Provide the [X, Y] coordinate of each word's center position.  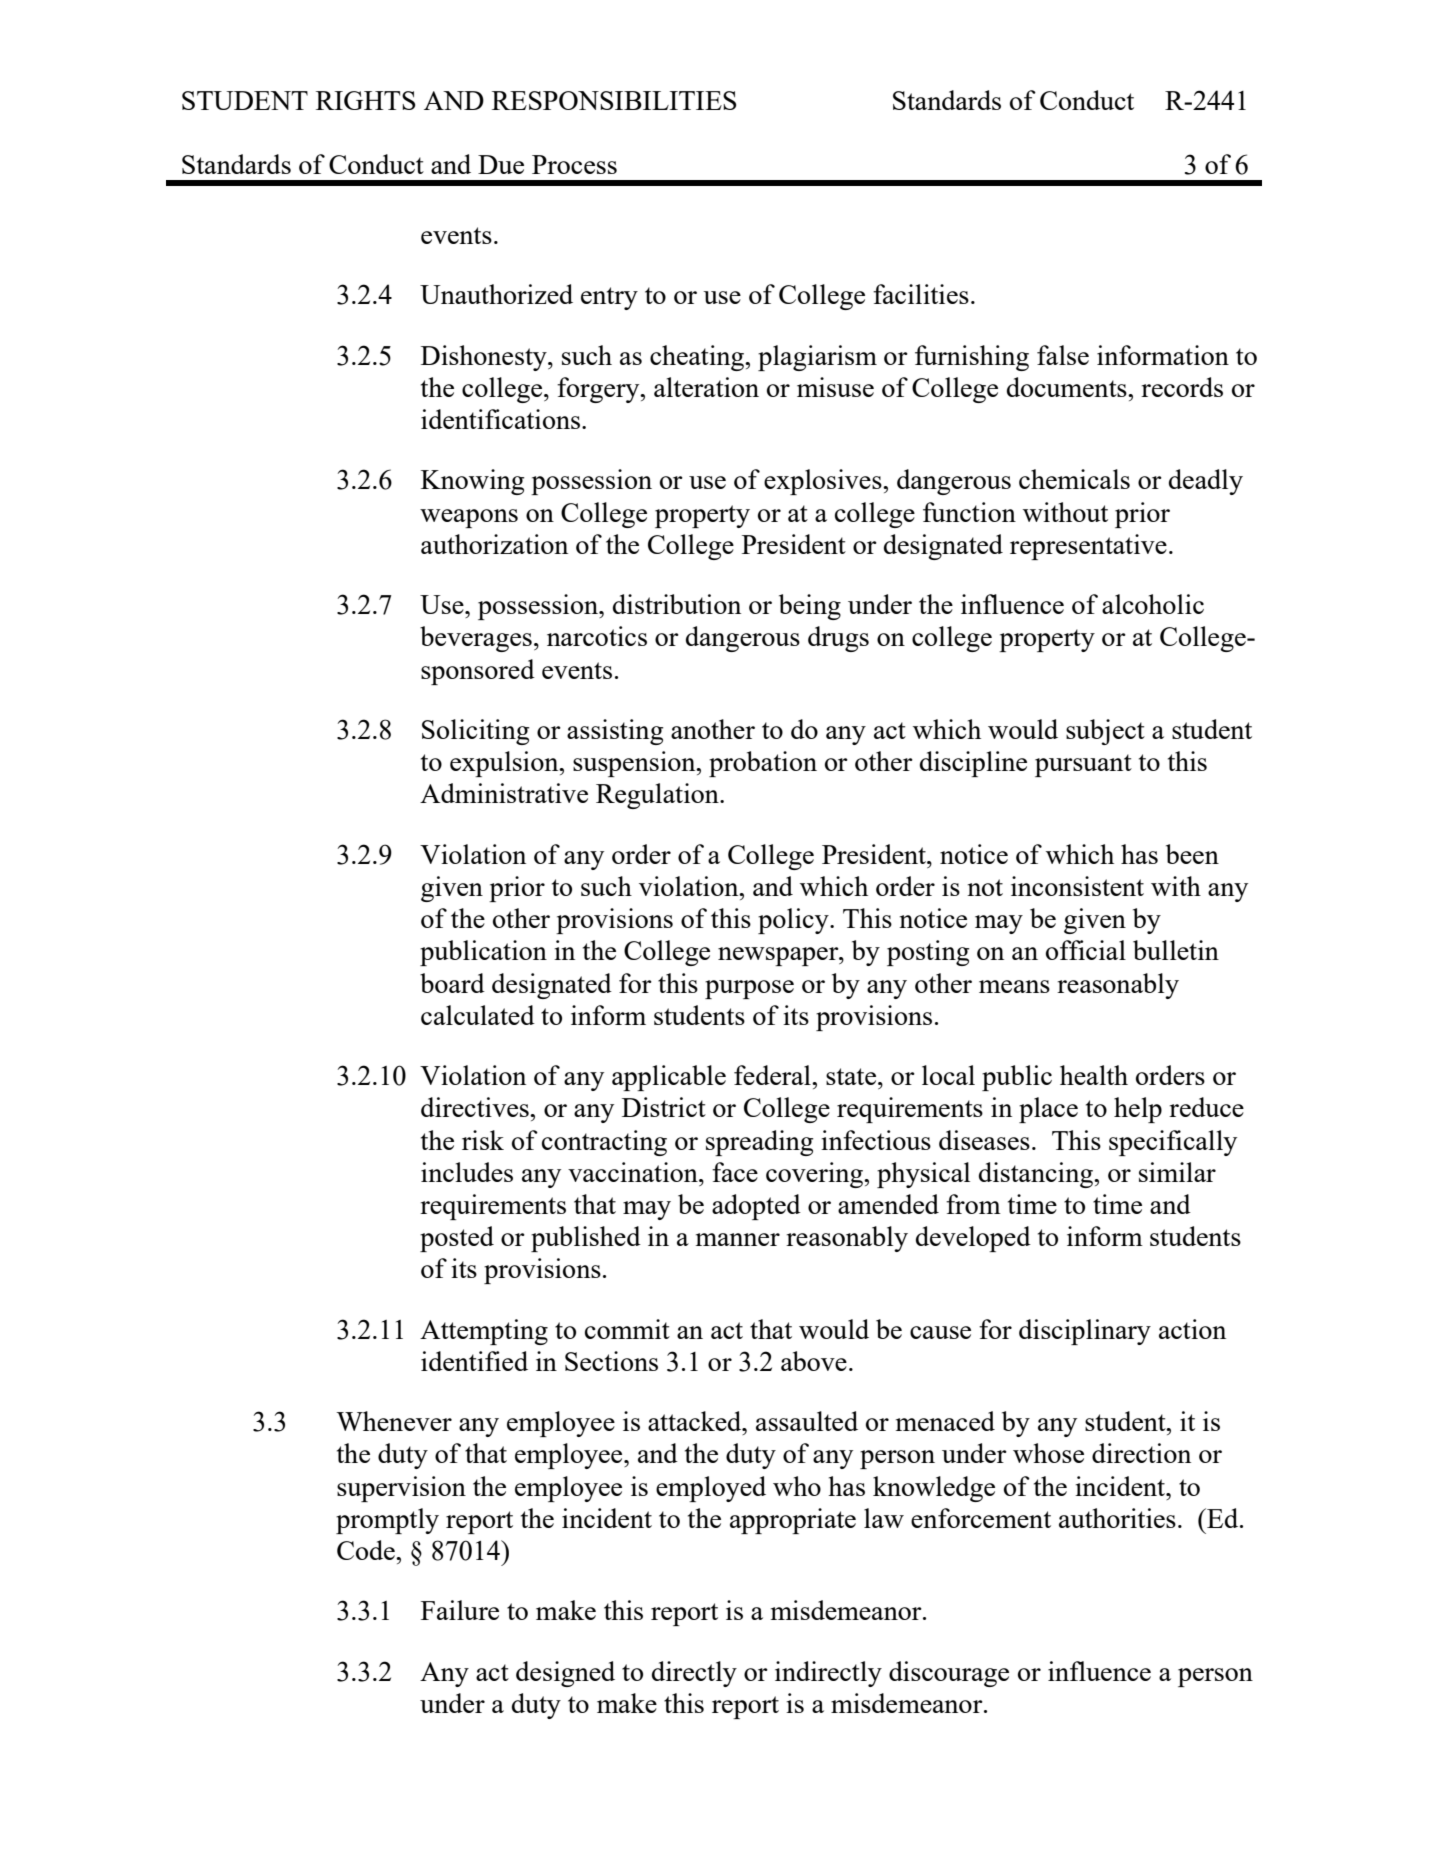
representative [1088, 547]
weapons [469, 518]
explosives [824, 482]
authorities [1117, 1518]
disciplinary [1085, 1332]
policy [794, 921]
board [452, 983]
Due [501, 164]
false [1063, 355]
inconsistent [1077, 886]
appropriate [793, 1521]
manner [738, 1239]
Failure [460, 1610]
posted [457, 1239]
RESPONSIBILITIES [614, 100]
